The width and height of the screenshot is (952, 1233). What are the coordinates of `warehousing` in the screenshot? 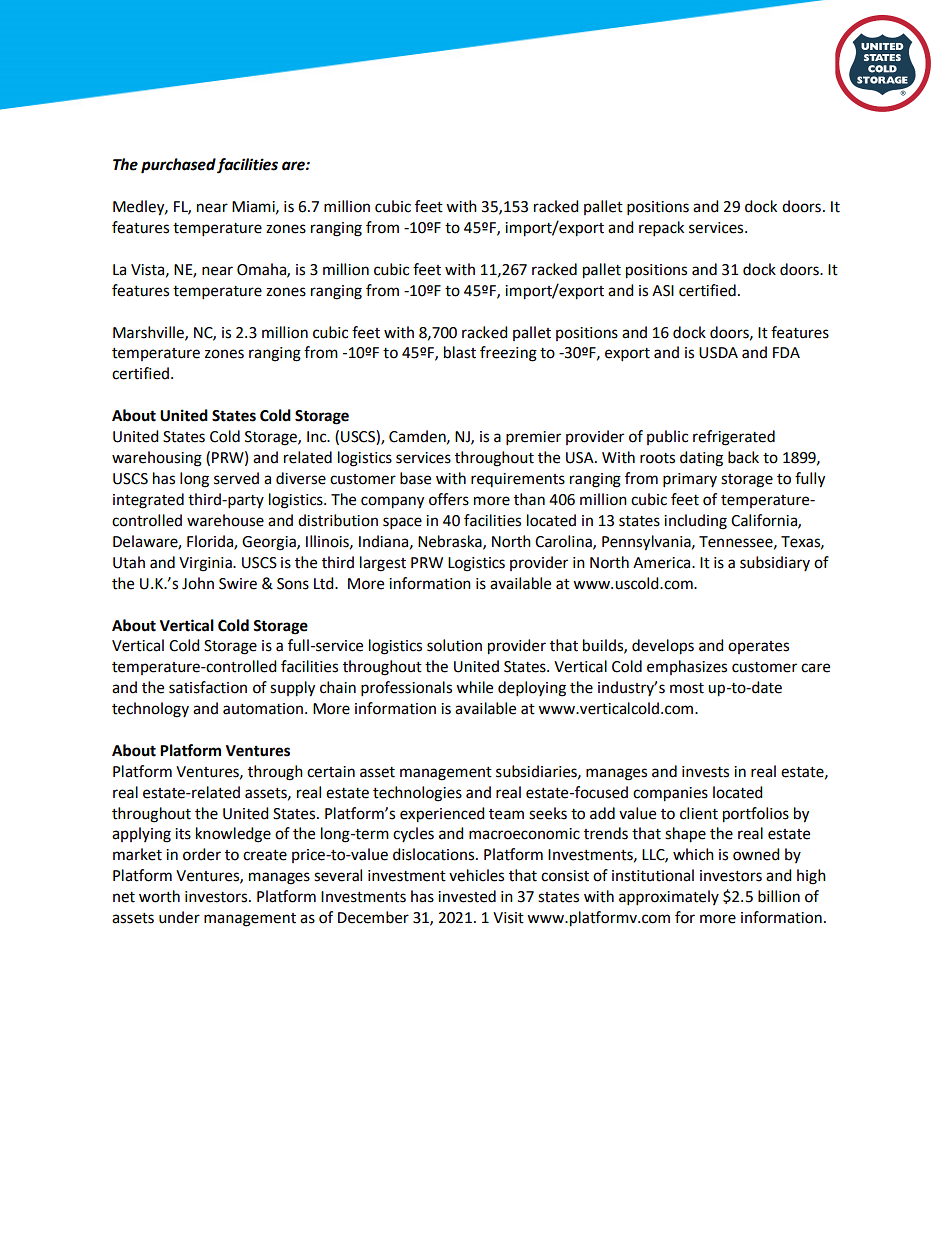 It's located at (157, 459).
